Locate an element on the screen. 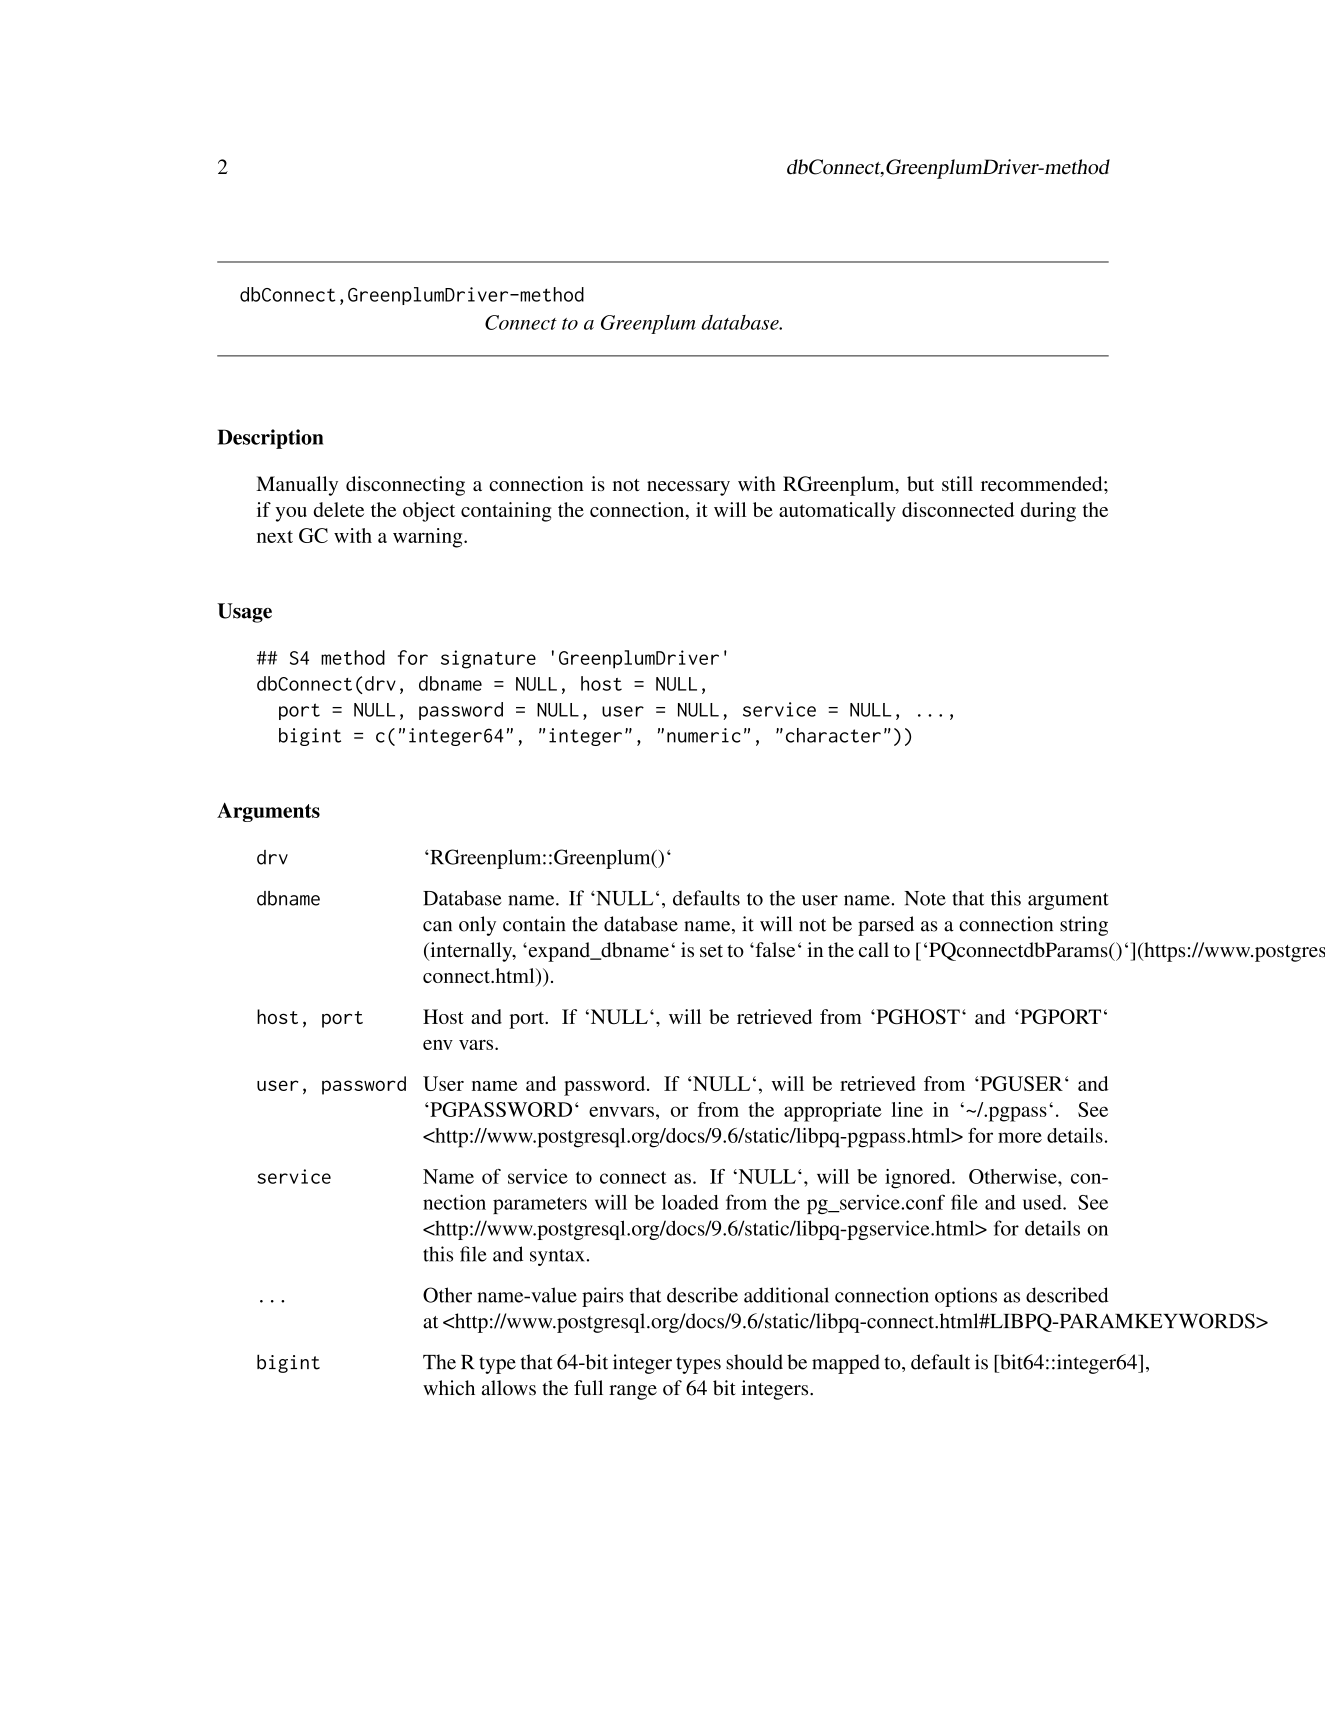 This screenshot has height=1715, width=1325. signature is located at coordinates (488, 659).
